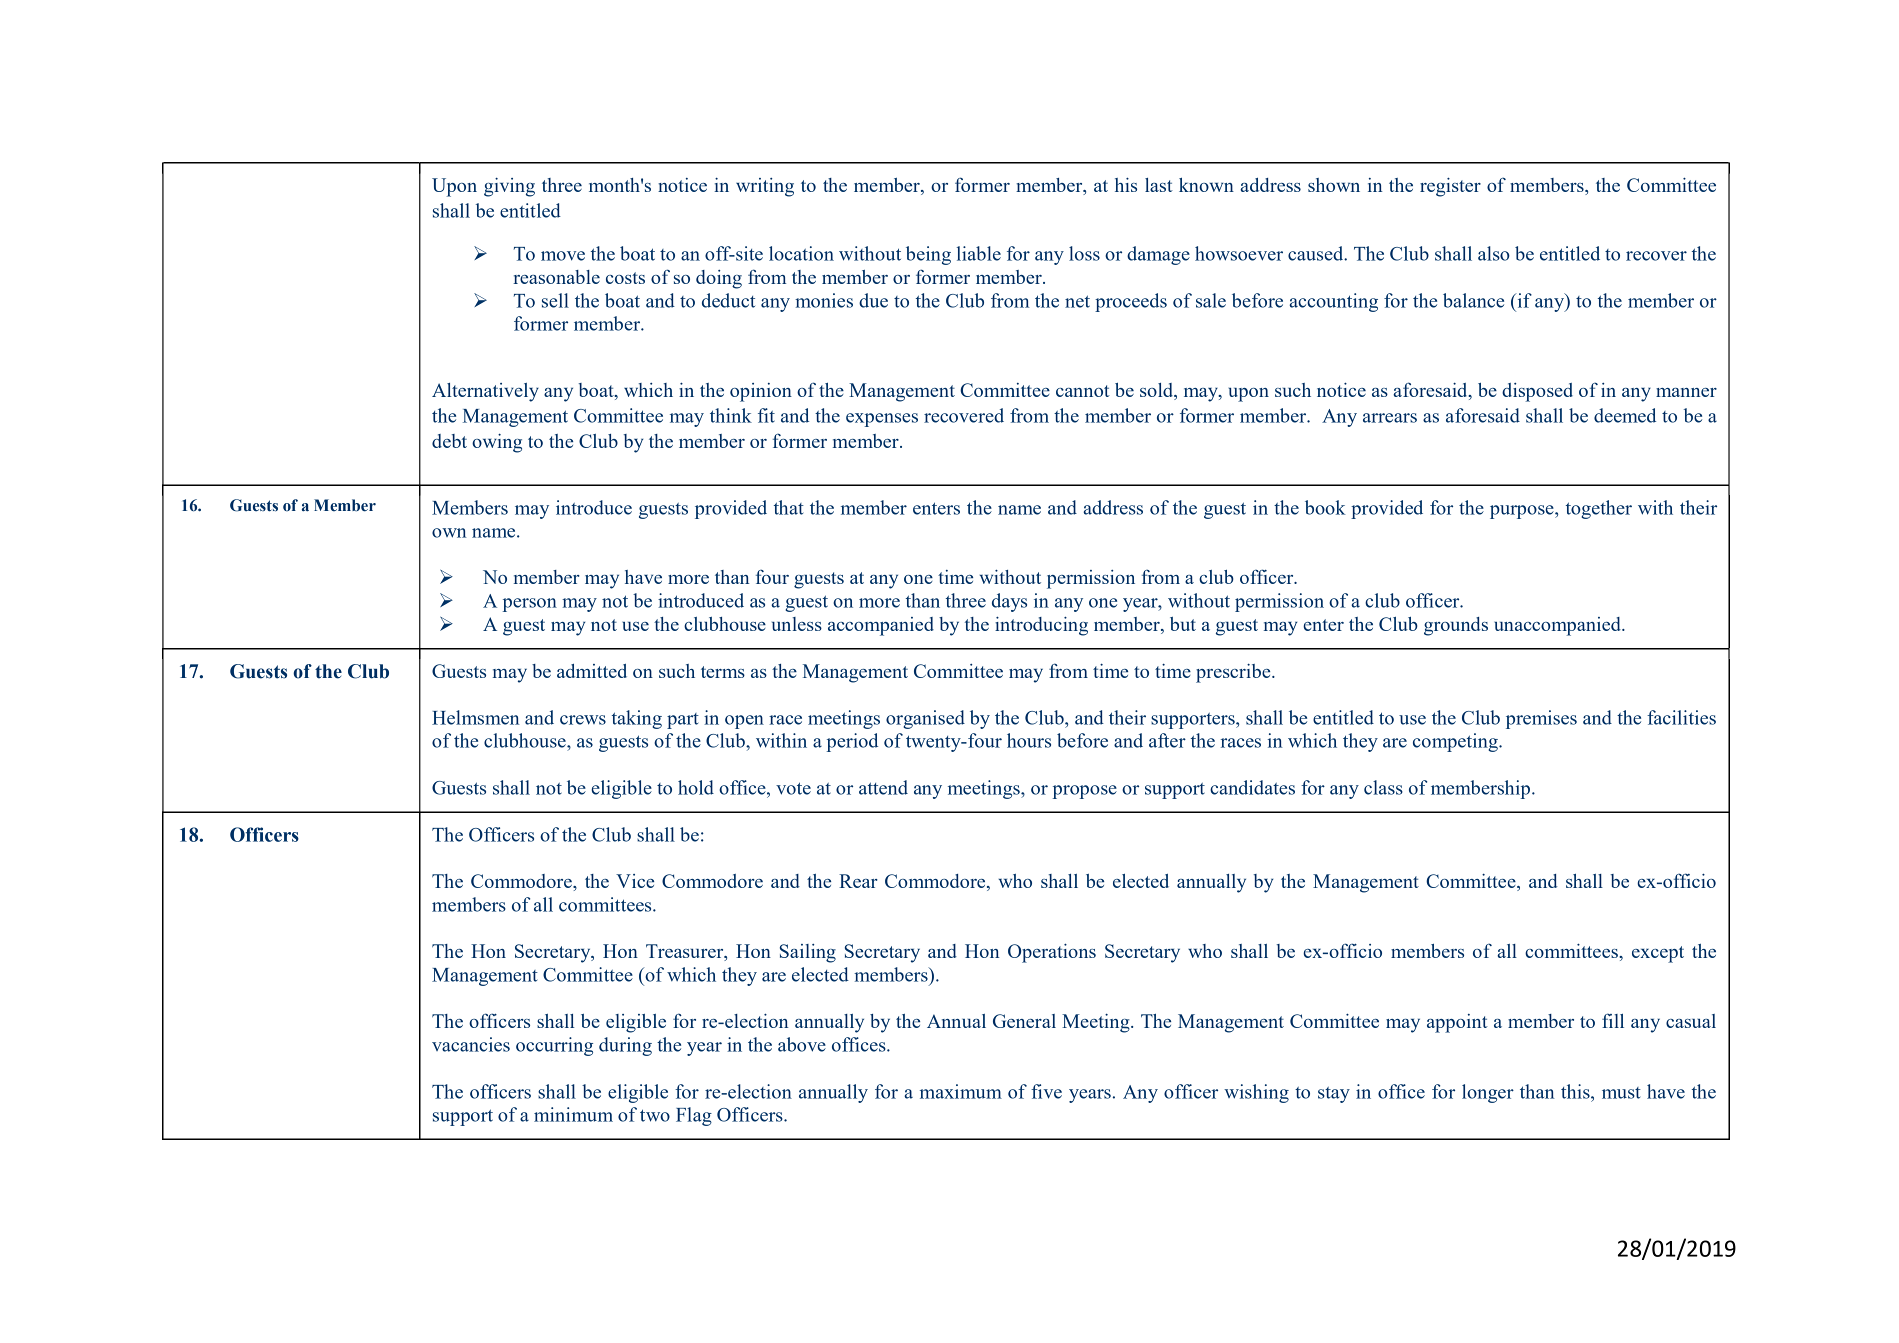  I want to click on except, so click(1658, 954).
